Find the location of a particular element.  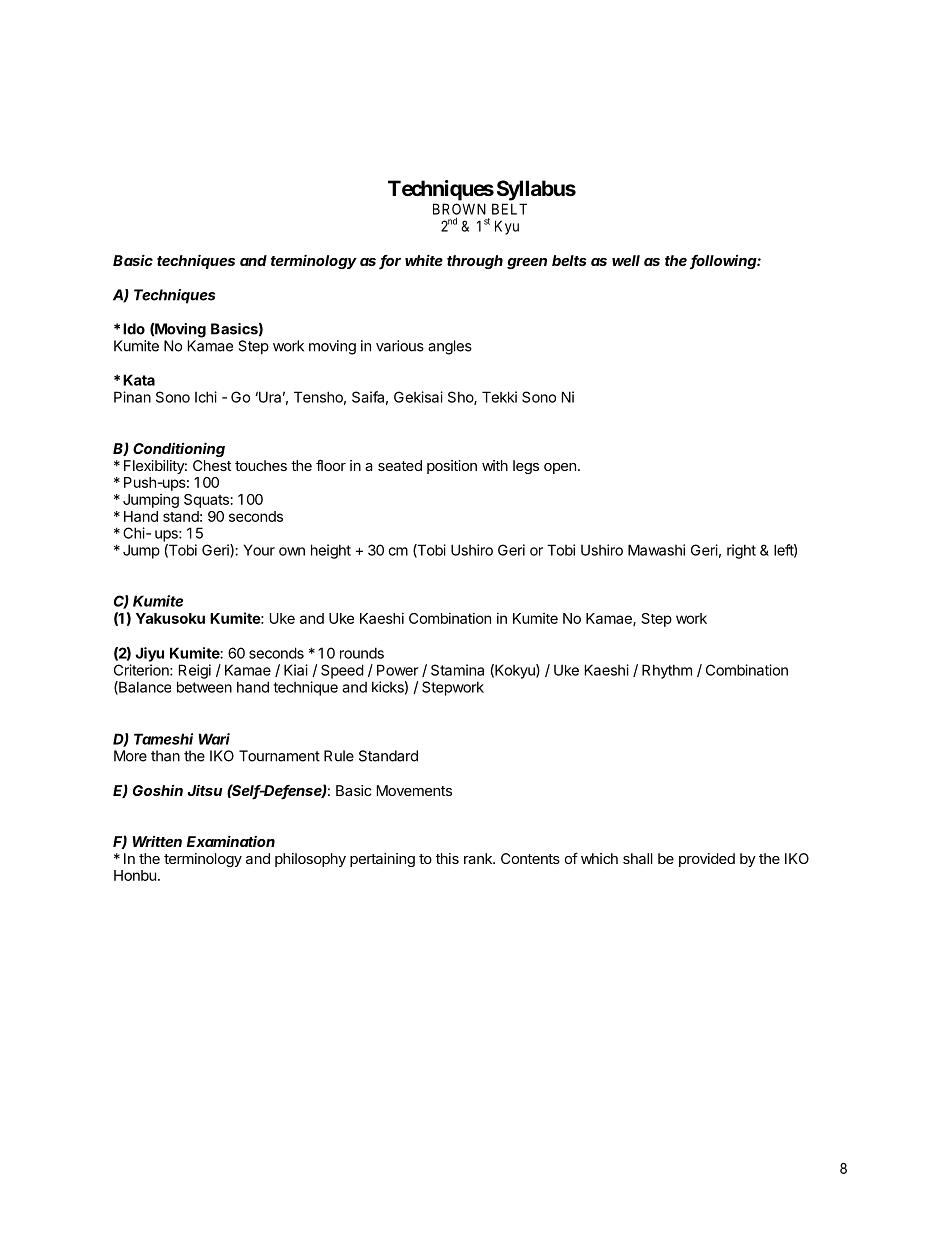

Tekki is located at coordinates (499, 397).
